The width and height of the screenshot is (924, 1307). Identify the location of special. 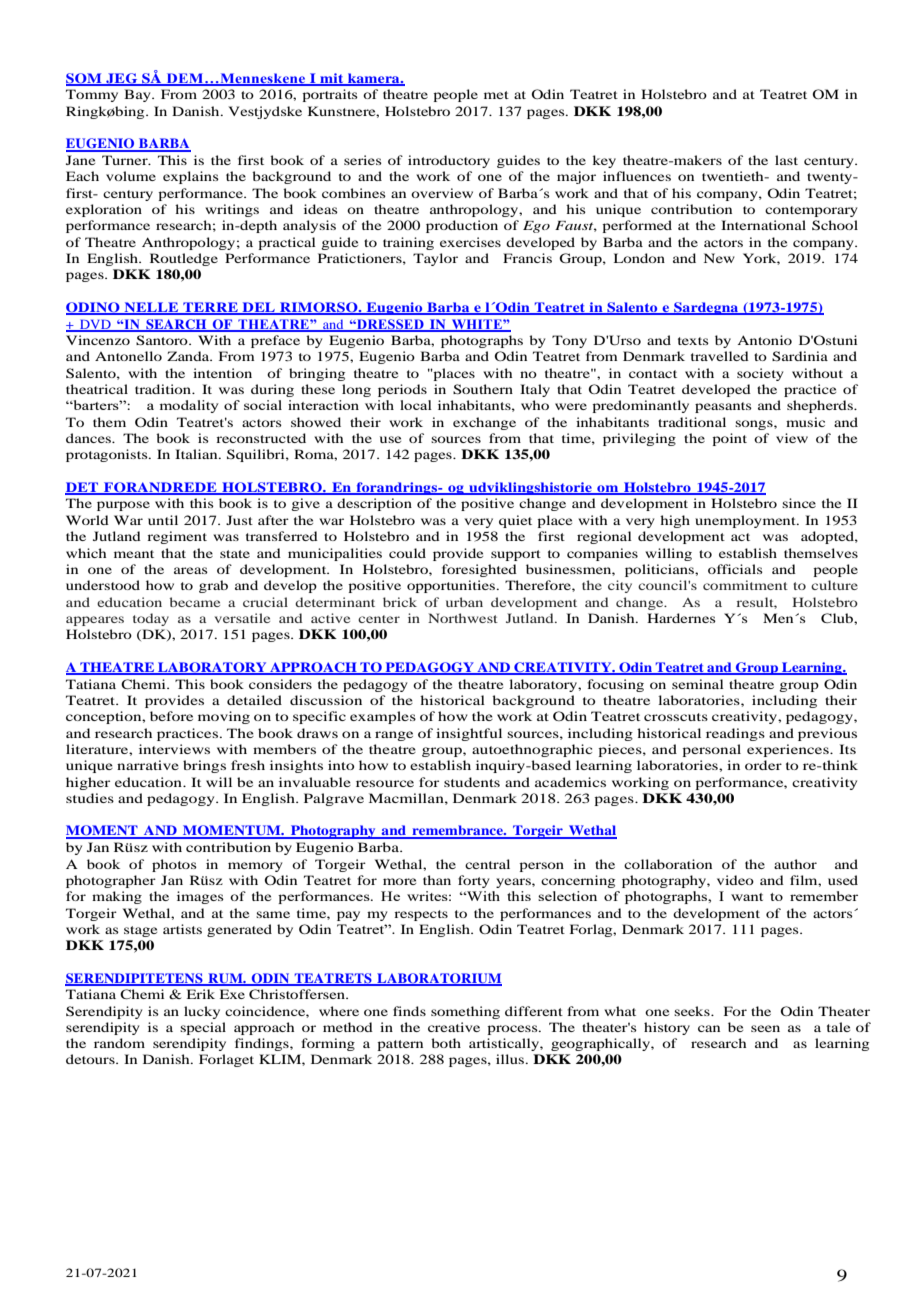
(203, 1028).
